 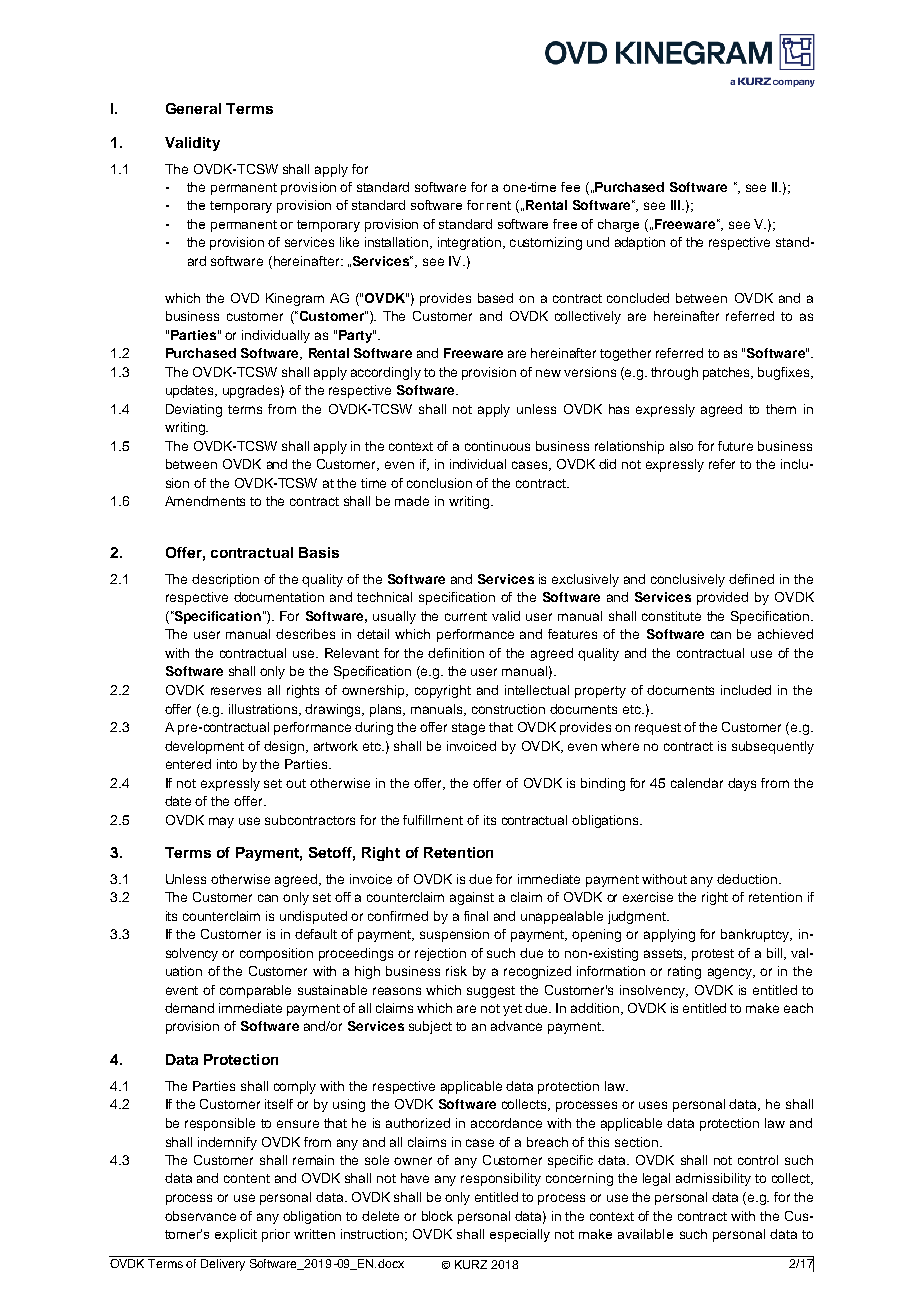 I want to click on prior, so click(x=276, y=1235).
